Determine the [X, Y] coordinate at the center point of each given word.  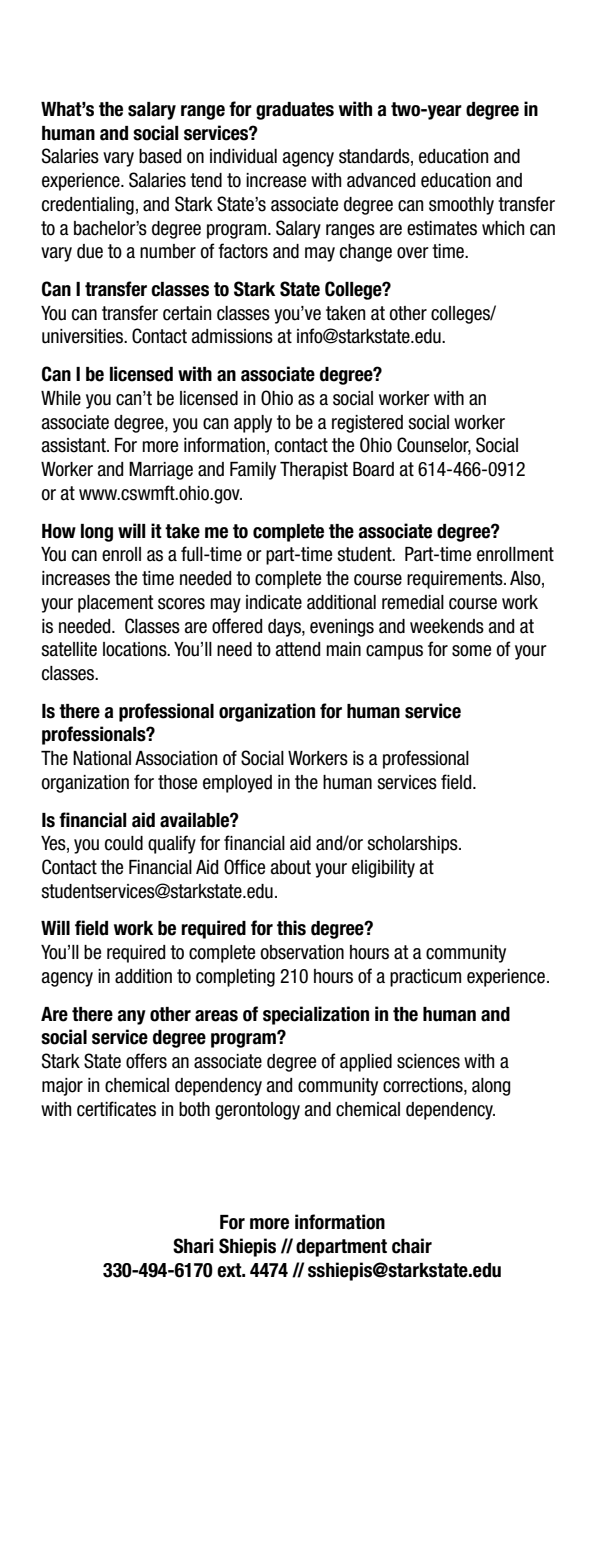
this [291, 928]
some [471, 651]
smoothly [461, 206]
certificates [116, 1109]
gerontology [257, 1111]
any [132, 1017]
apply [253, 424]
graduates [295, 111]
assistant [75, 445]
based [160, 156]
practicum [425, 978]
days [285, 628]
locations [136, 649]
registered [367, 424]
